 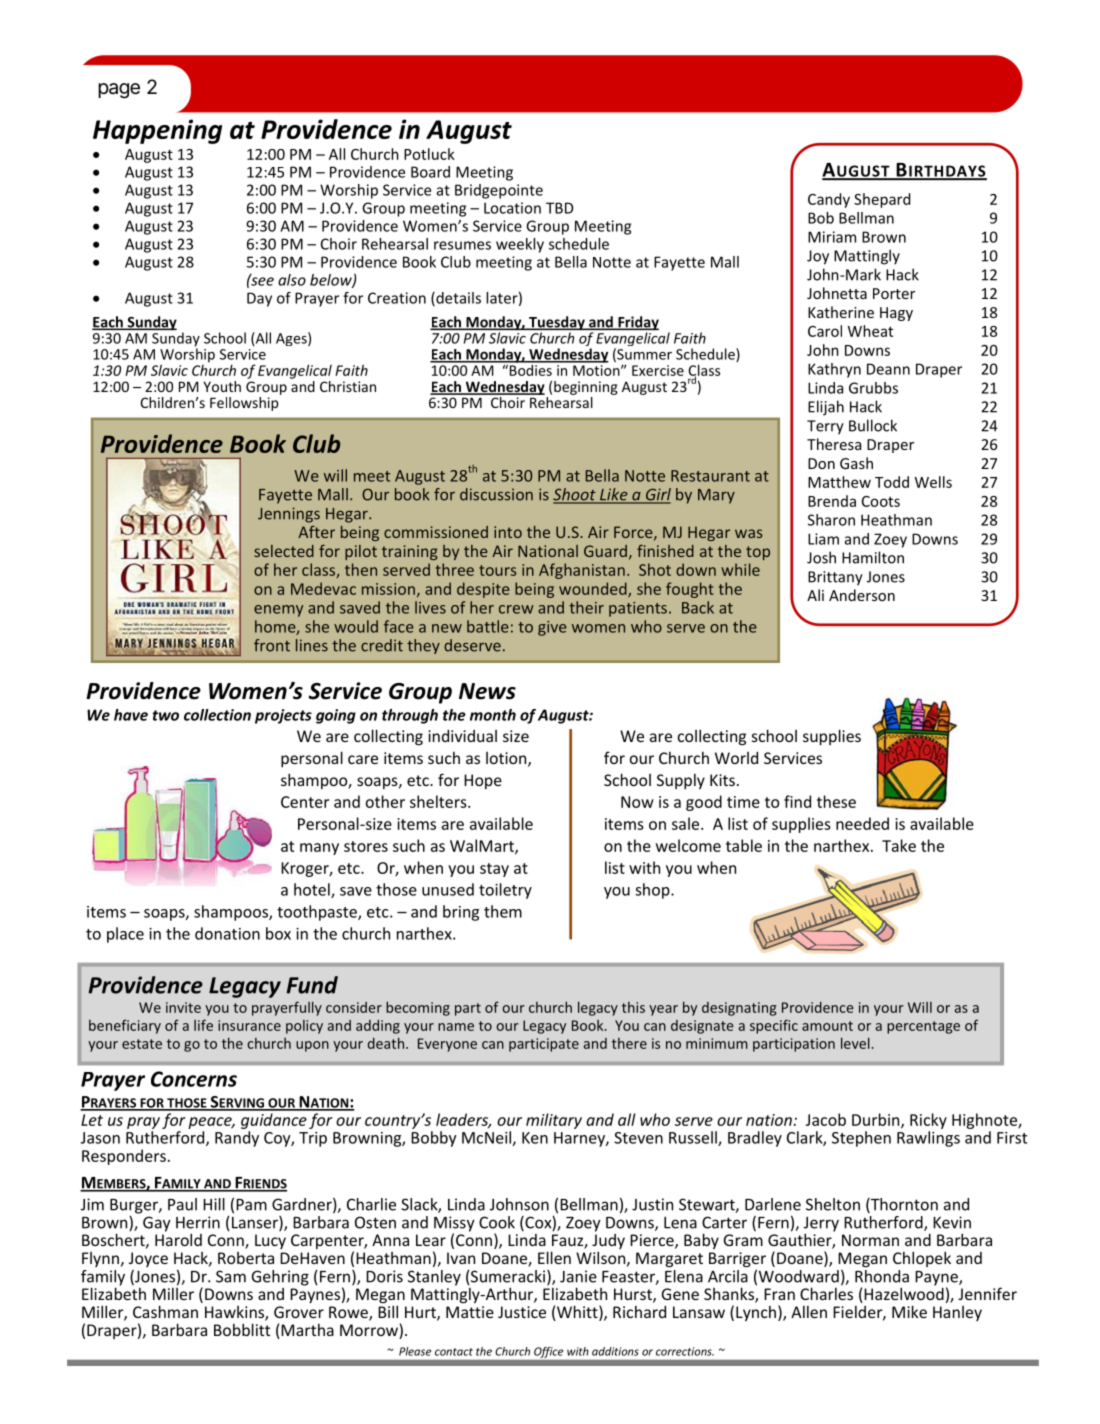 I want to click on Sam, so click(x=231, y=1276).
